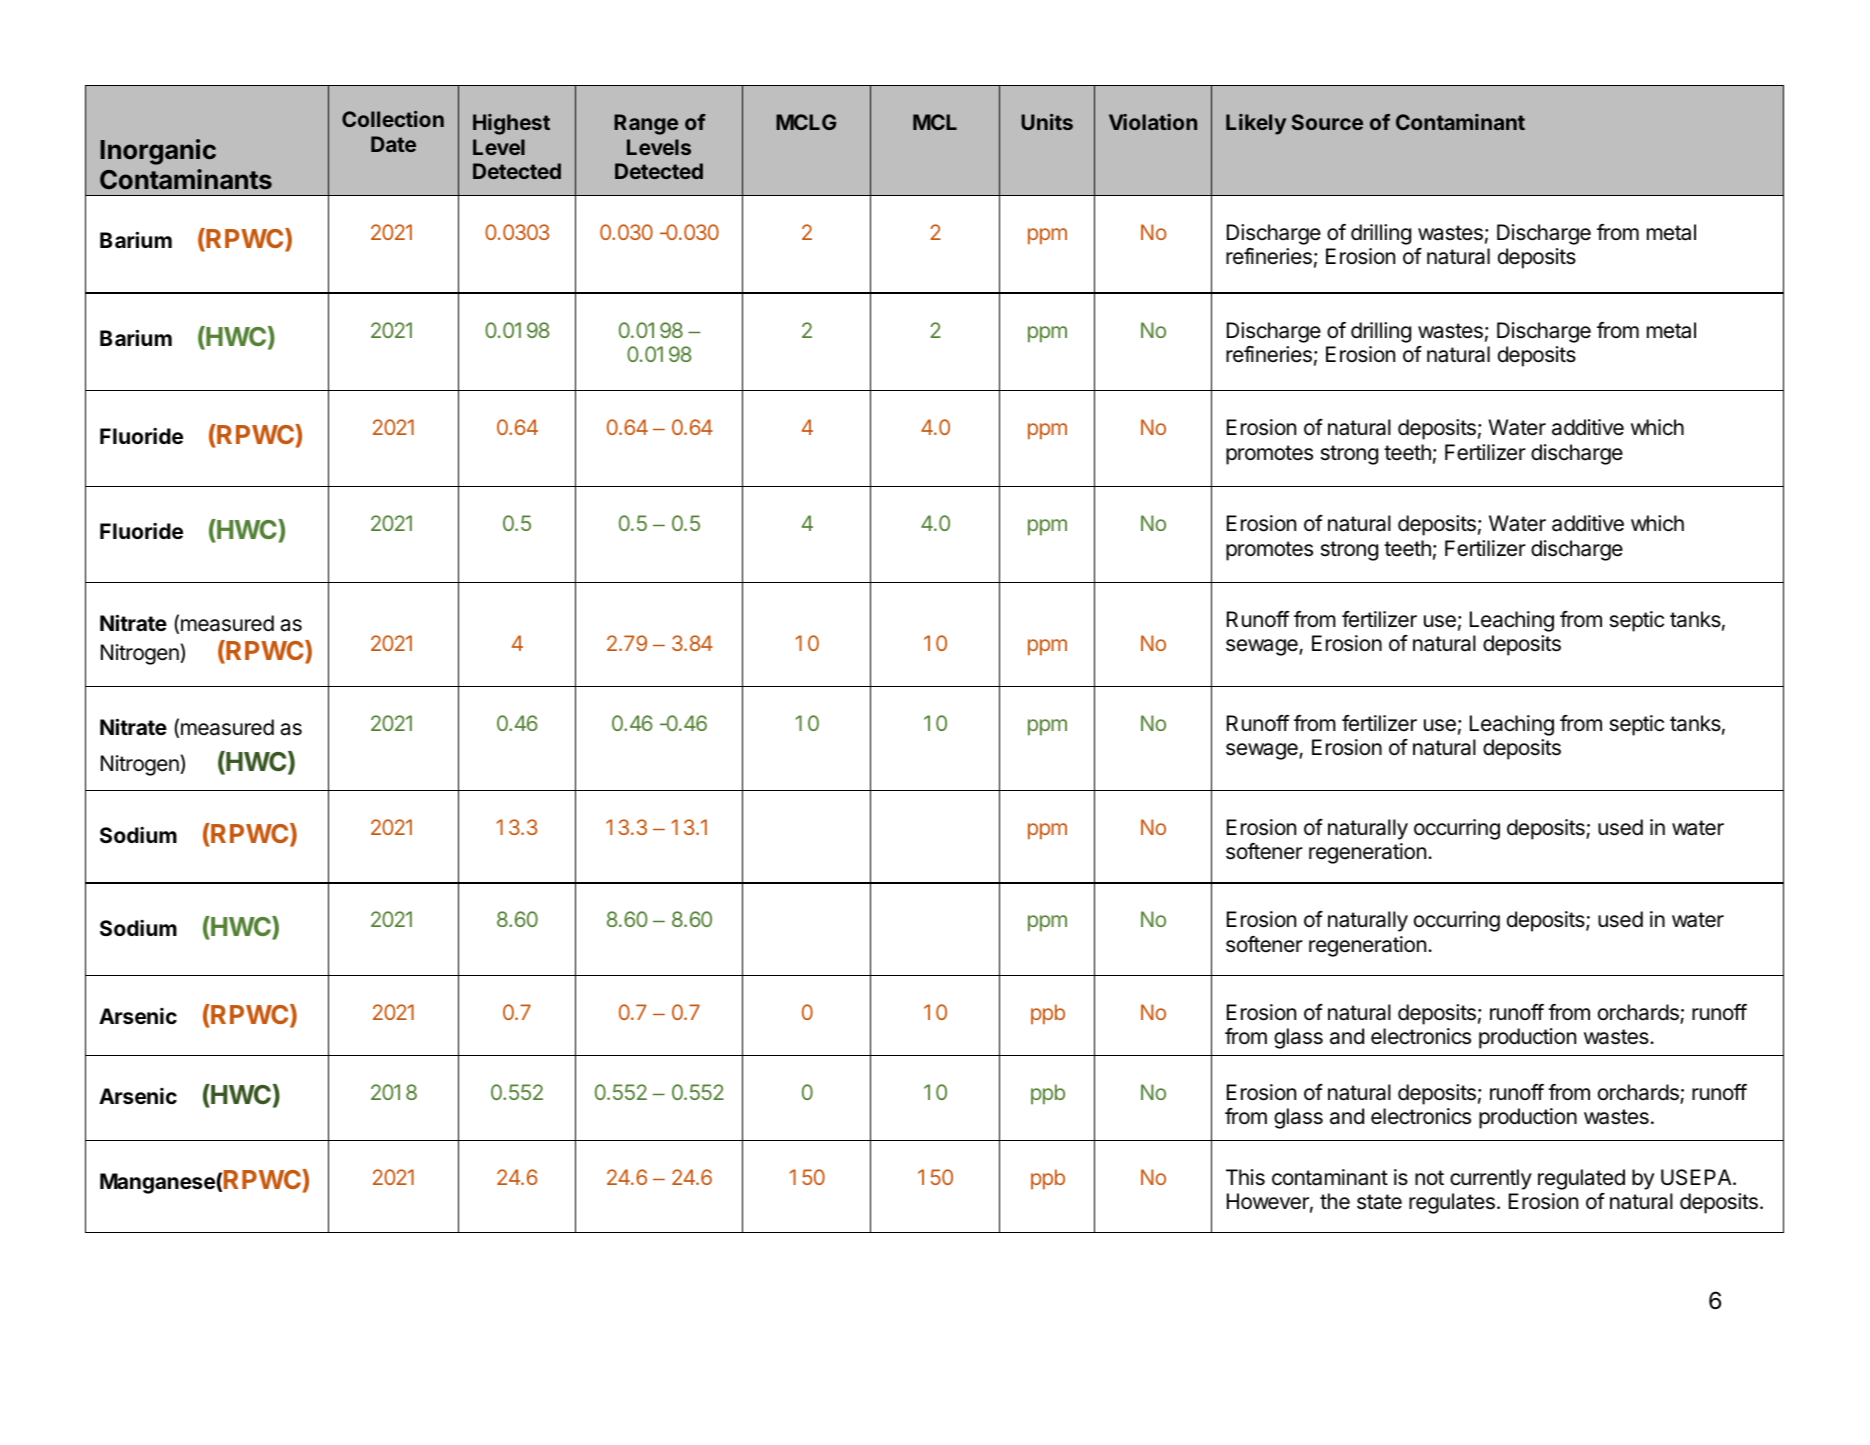 The height and width of the page is (1445, 1870). What do you see at coordinates (1335, 1201) in the page?
I see `the` at bounding box center [1335, 1201].
